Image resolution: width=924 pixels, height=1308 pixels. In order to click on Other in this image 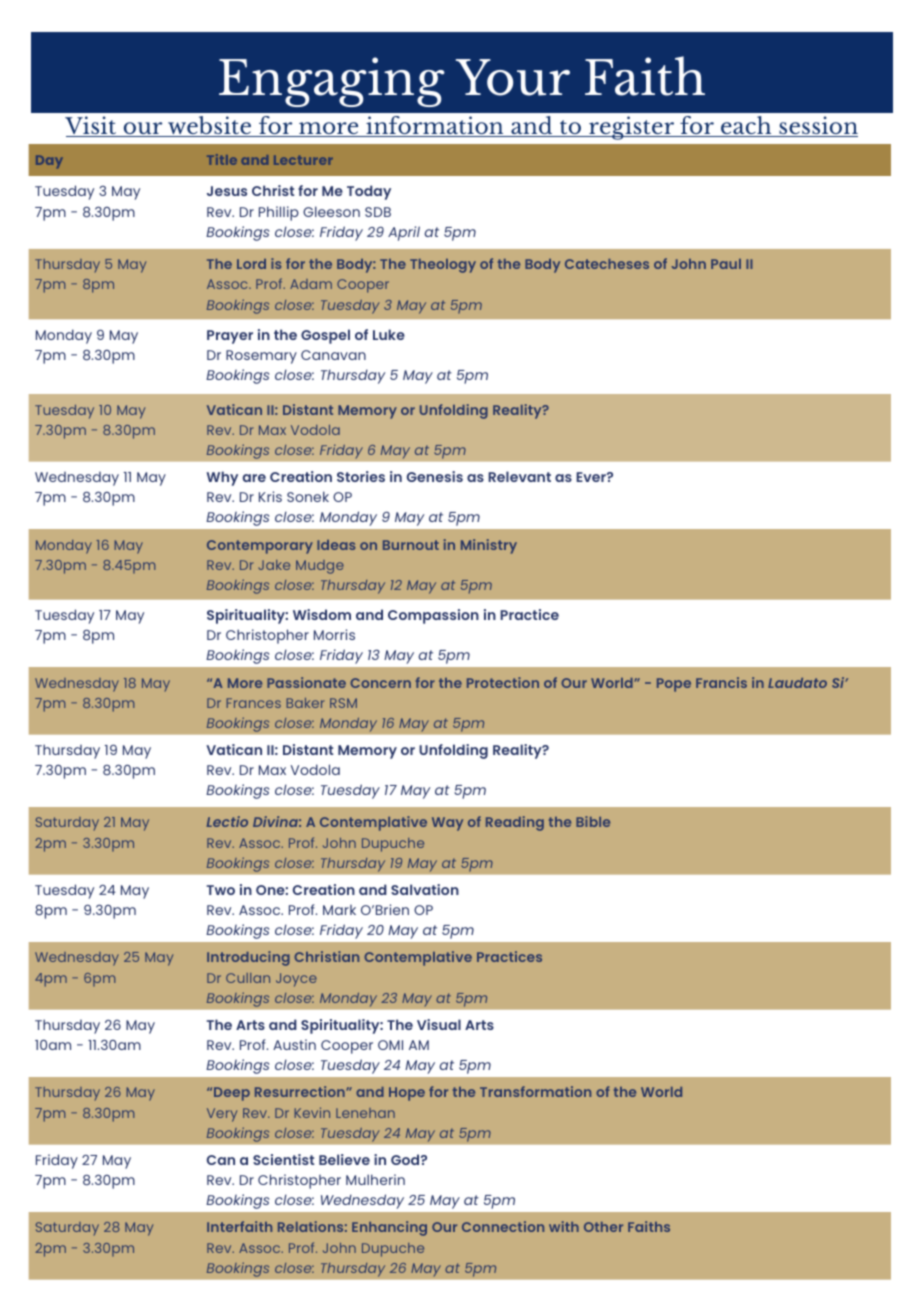, I will do `click(603, 1227)`.
